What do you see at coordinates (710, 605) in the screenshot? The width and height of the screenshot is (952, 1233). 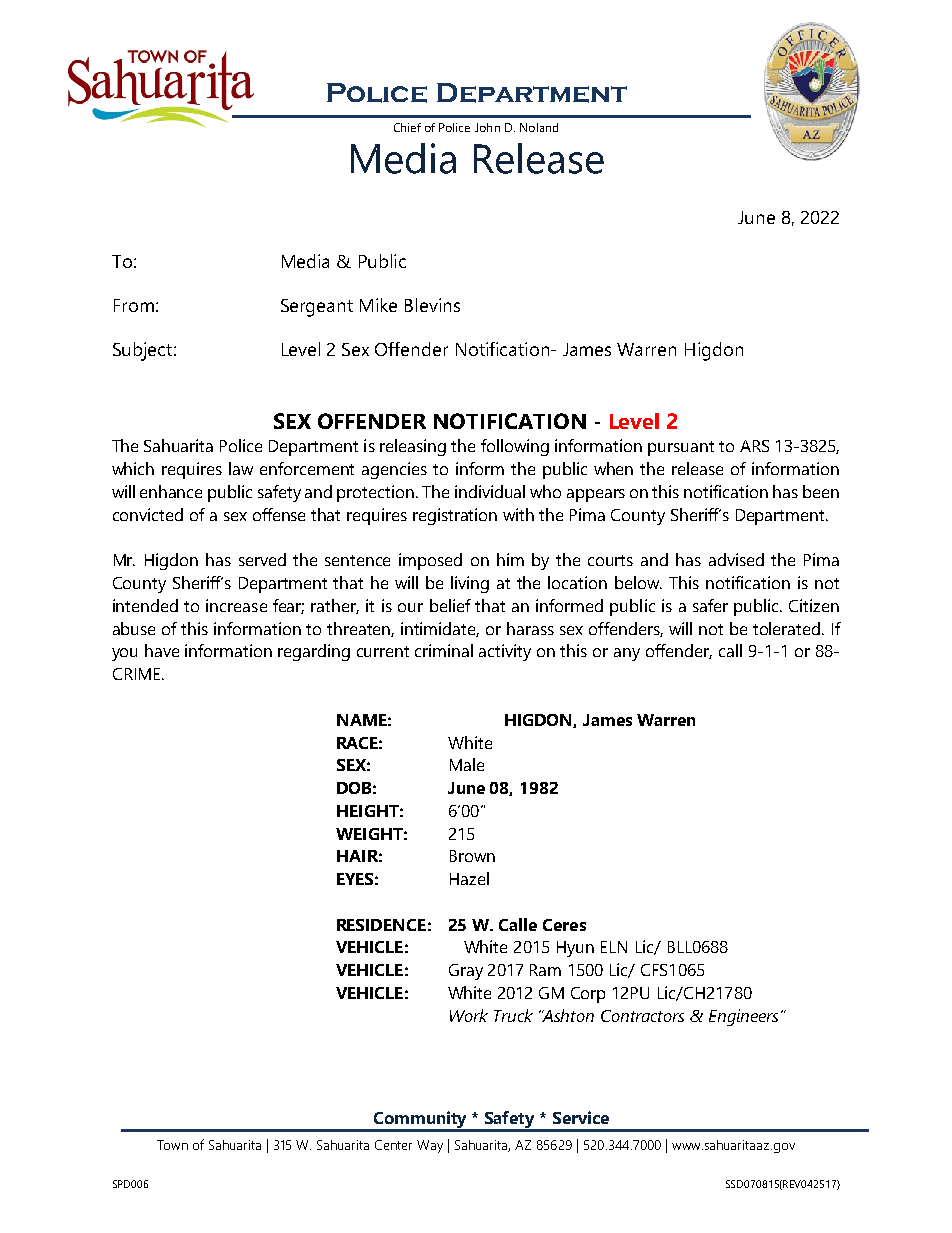 I see `safer` at bounding box center [710, 605].
